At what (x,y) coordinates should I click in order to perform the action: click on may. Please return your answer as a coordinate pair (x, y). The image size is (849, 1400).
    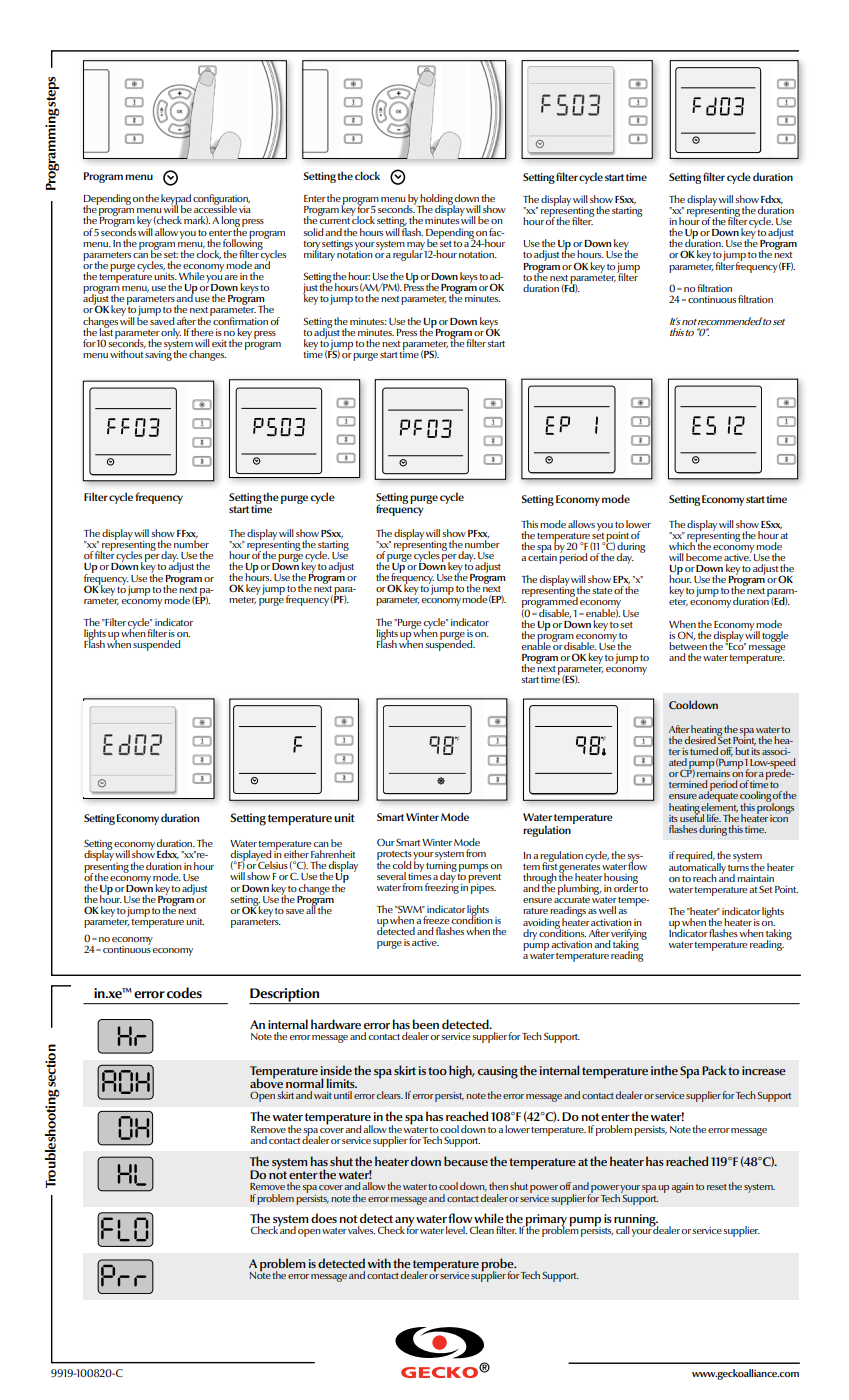
    Looking at the image, I should click on (417, 247).
